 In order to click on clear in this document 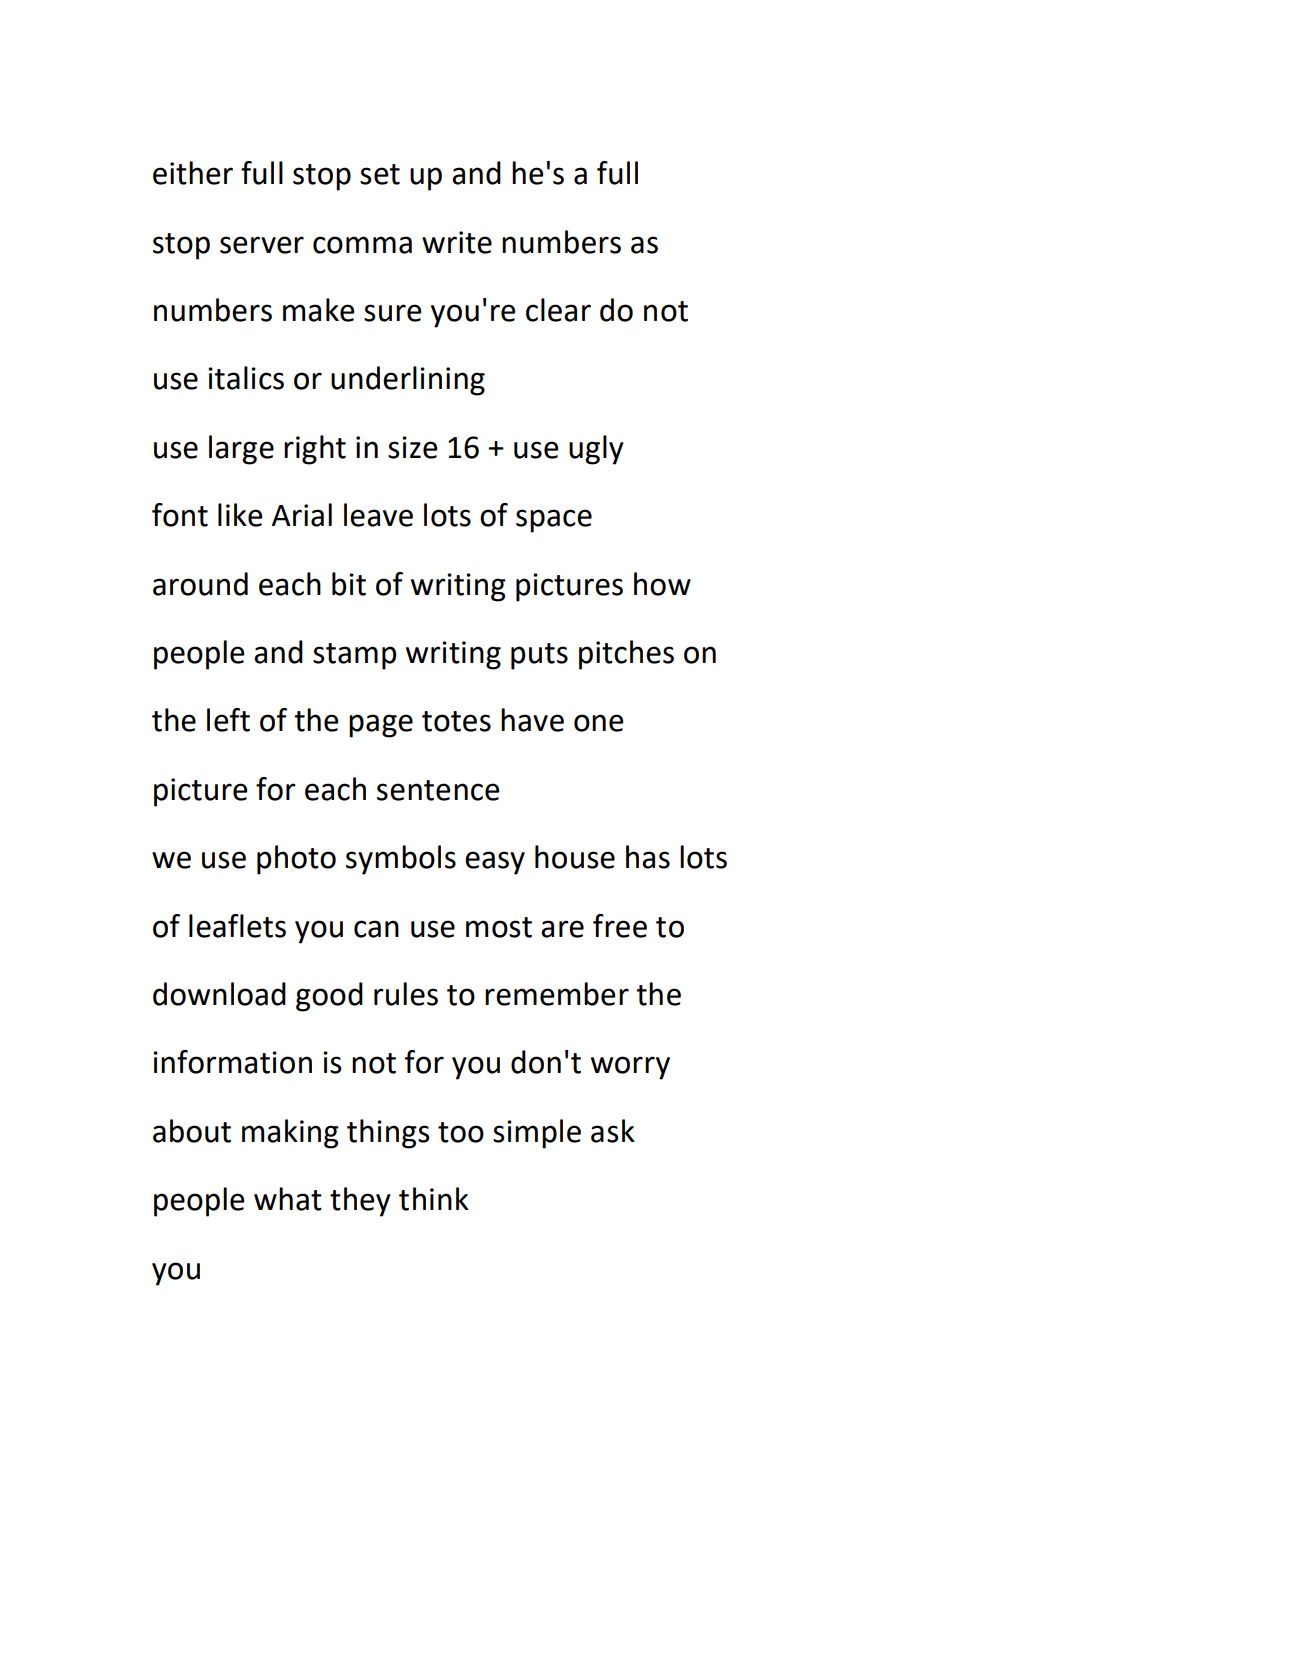, I will do `click(558, 310)`.
